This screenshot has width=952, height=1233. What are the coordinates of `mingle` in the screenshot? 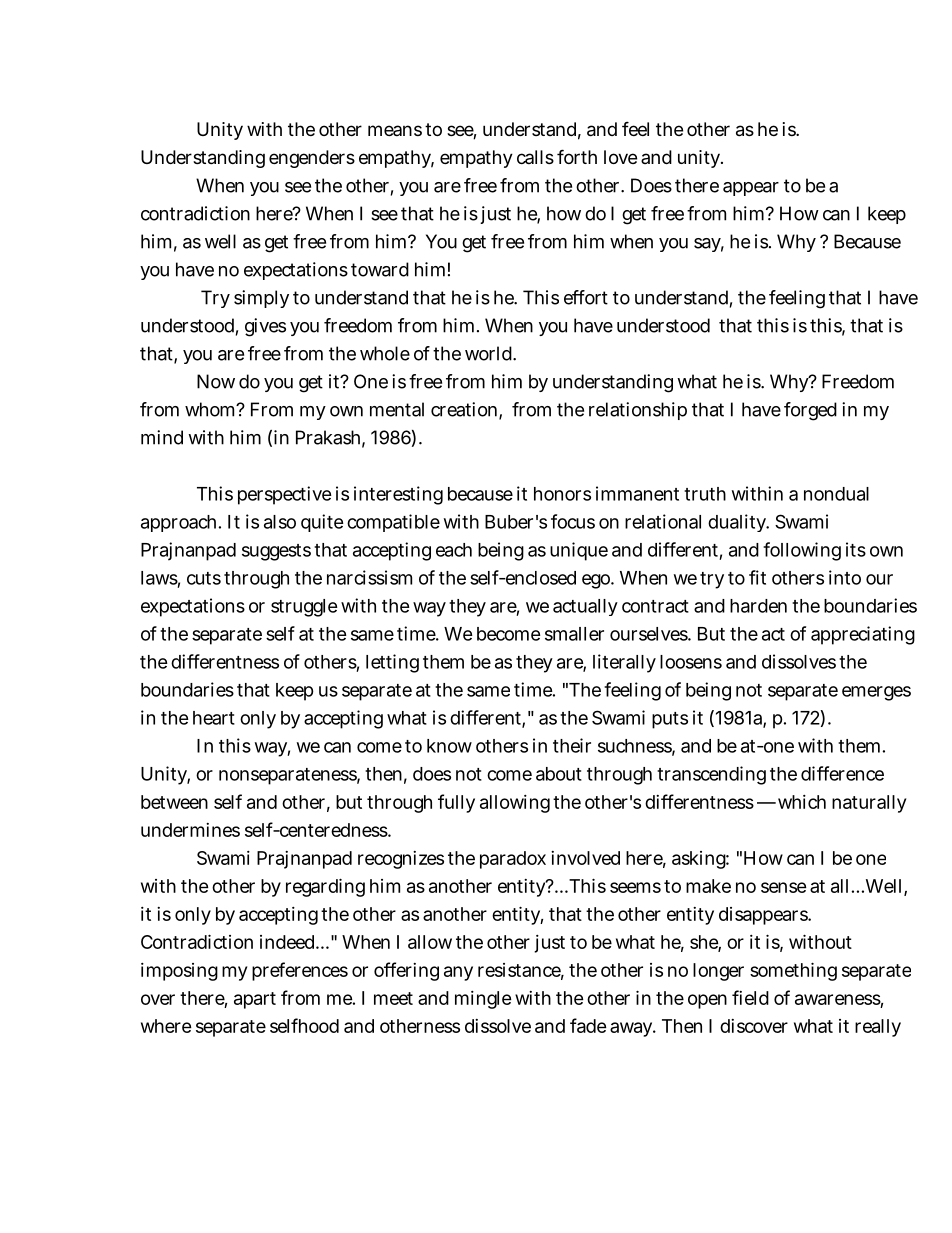 It's located at (483, 1000).
